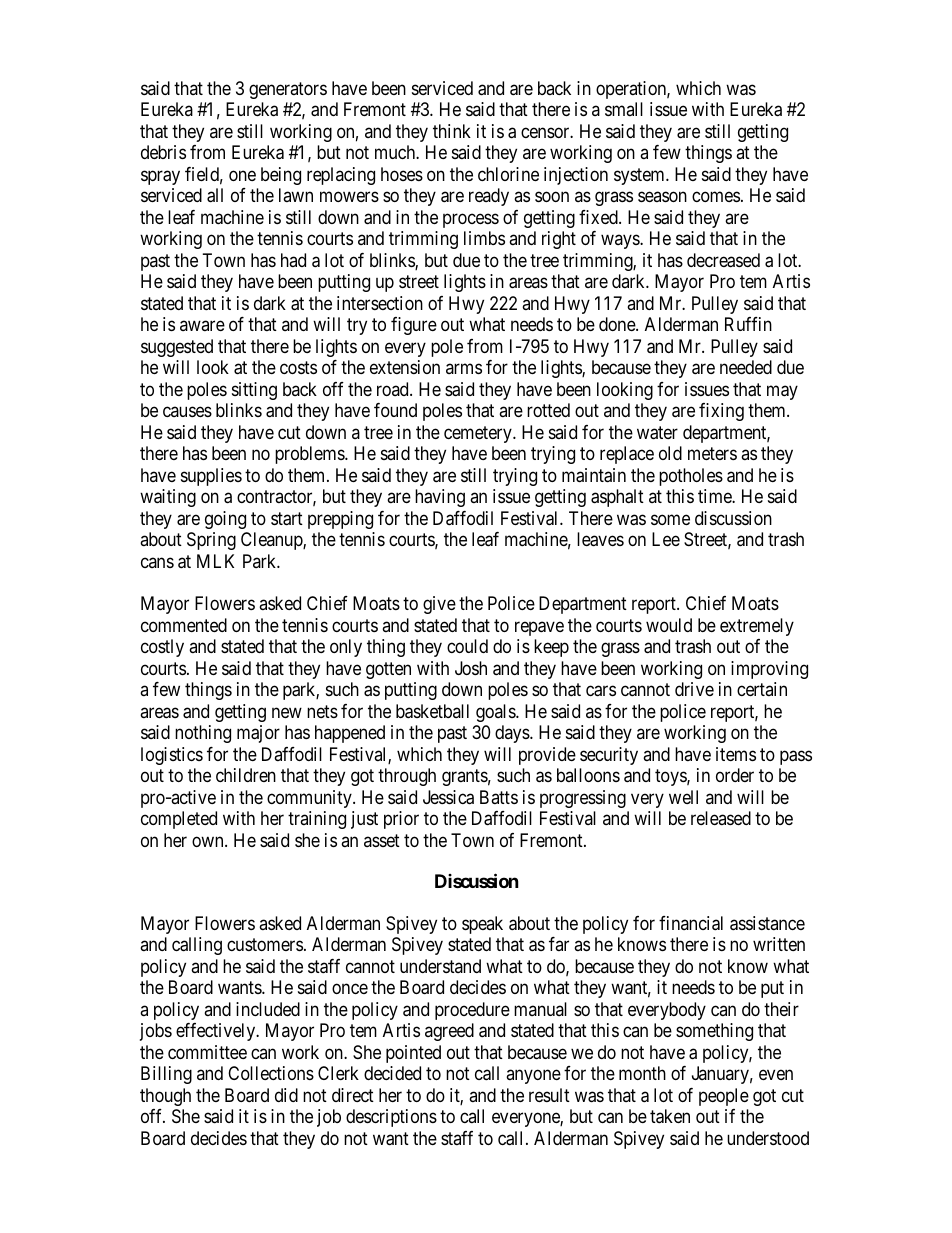 This page has width=952, height=1233. What do you see at coordinates (746, 367) in the page?
I see `needed` at bounding box center [746, 367].
